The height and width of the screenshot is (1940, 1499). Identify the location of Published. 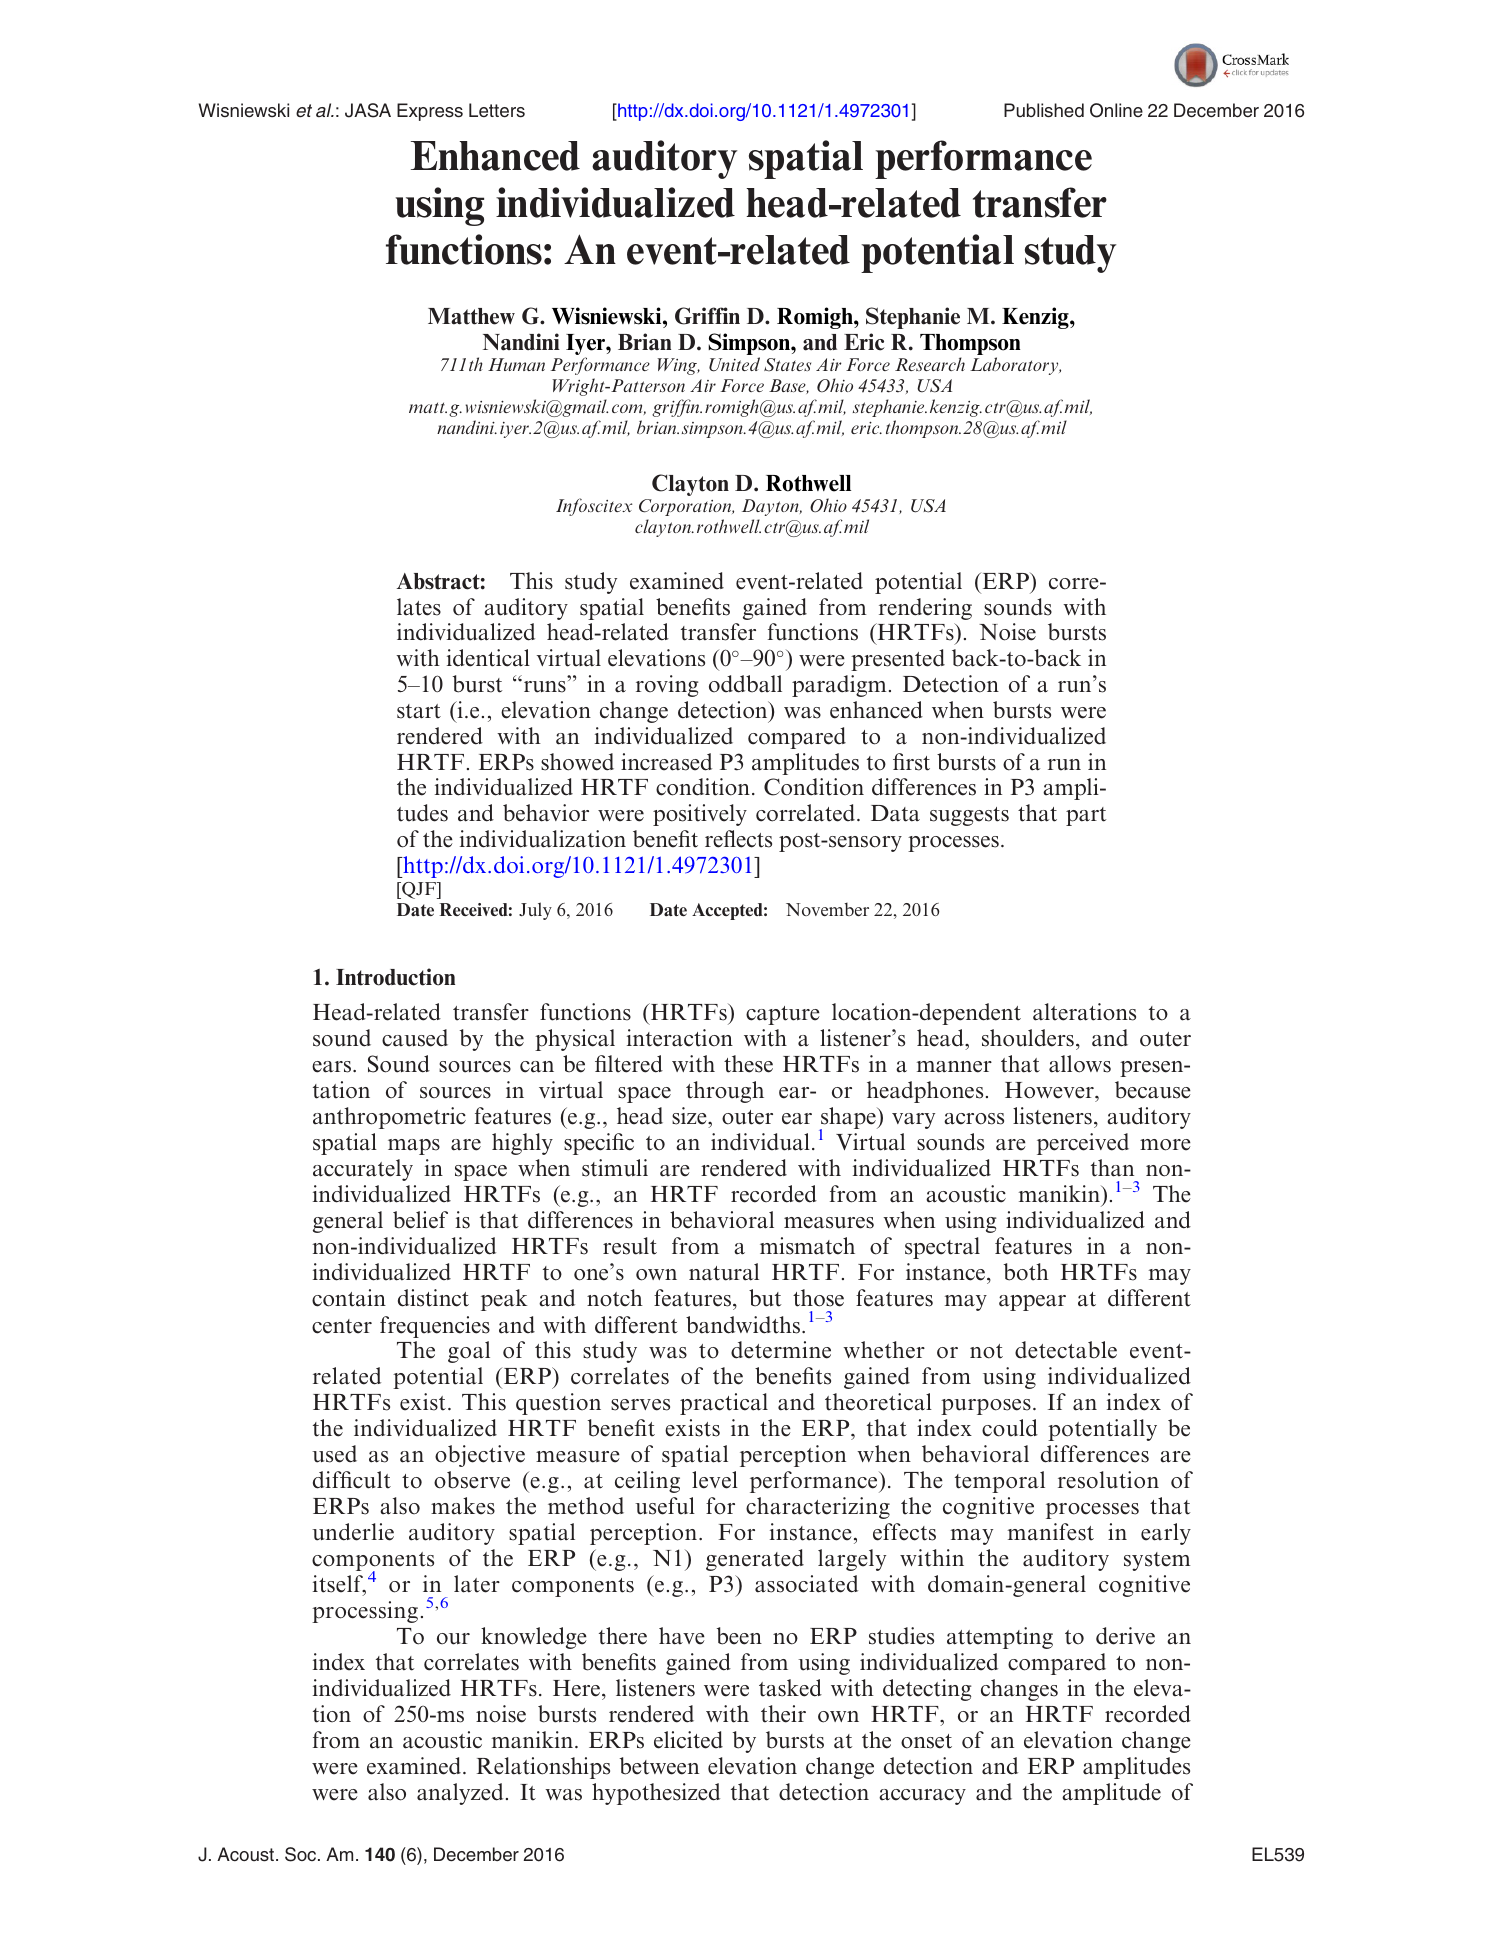
(1044, 110).
